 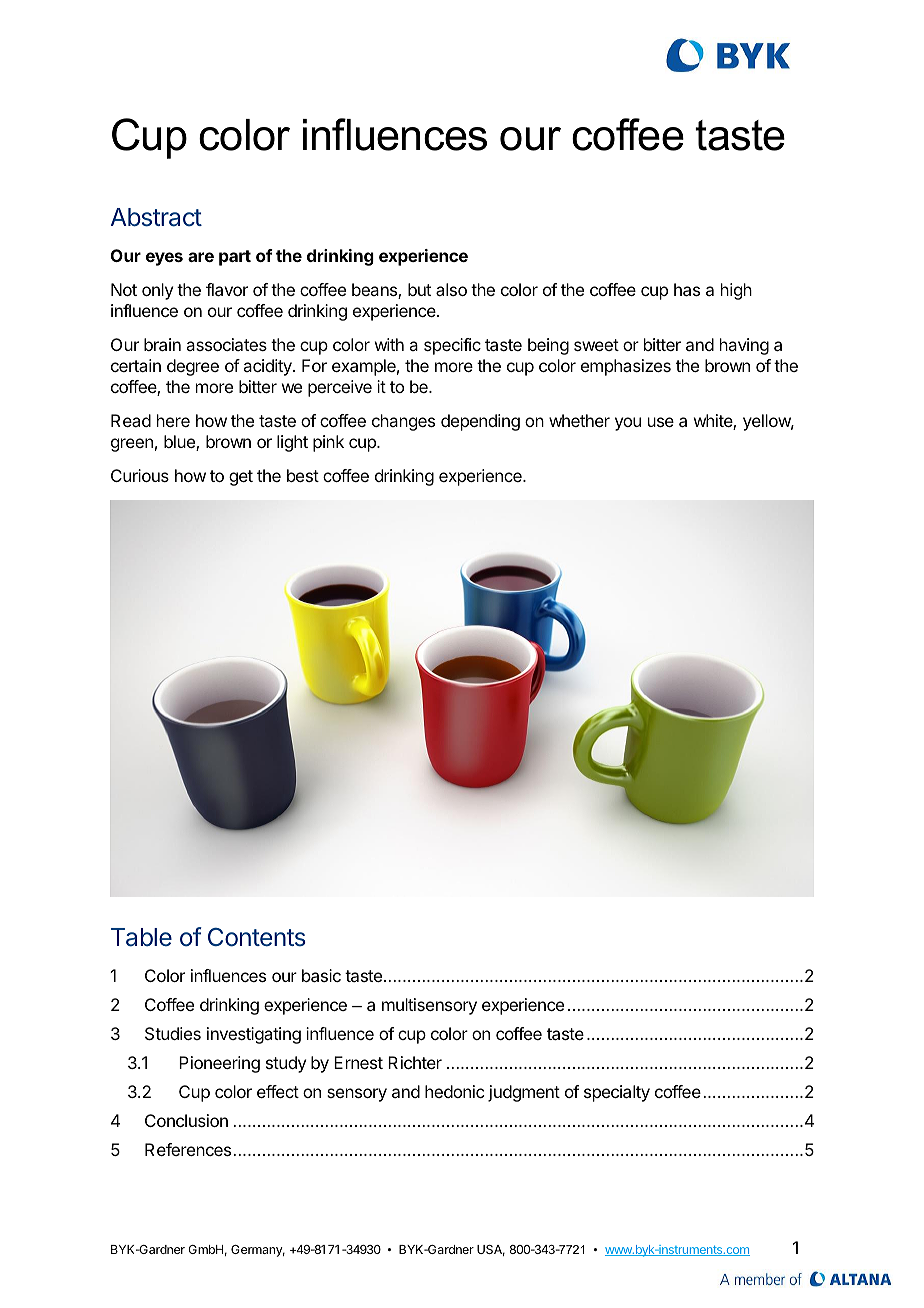 What do you see at coordinates (736, 291) in the page?
I see `high` at bounding box center [736, 291].
